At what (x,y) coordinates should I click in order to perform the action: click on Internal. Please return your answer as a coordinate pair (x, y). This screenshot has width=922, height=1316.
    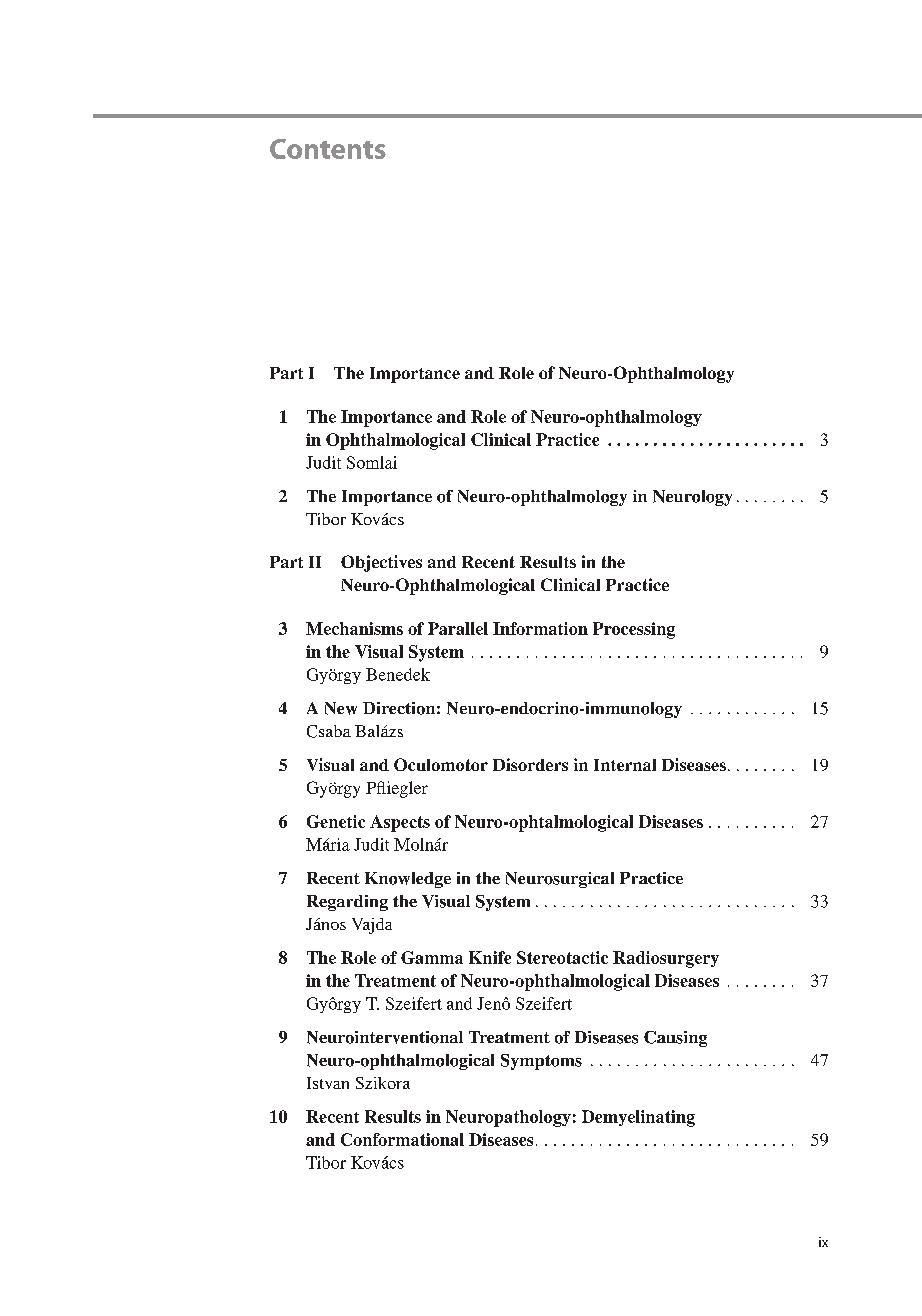
    Looking at the image, I should click on (625, 765).
